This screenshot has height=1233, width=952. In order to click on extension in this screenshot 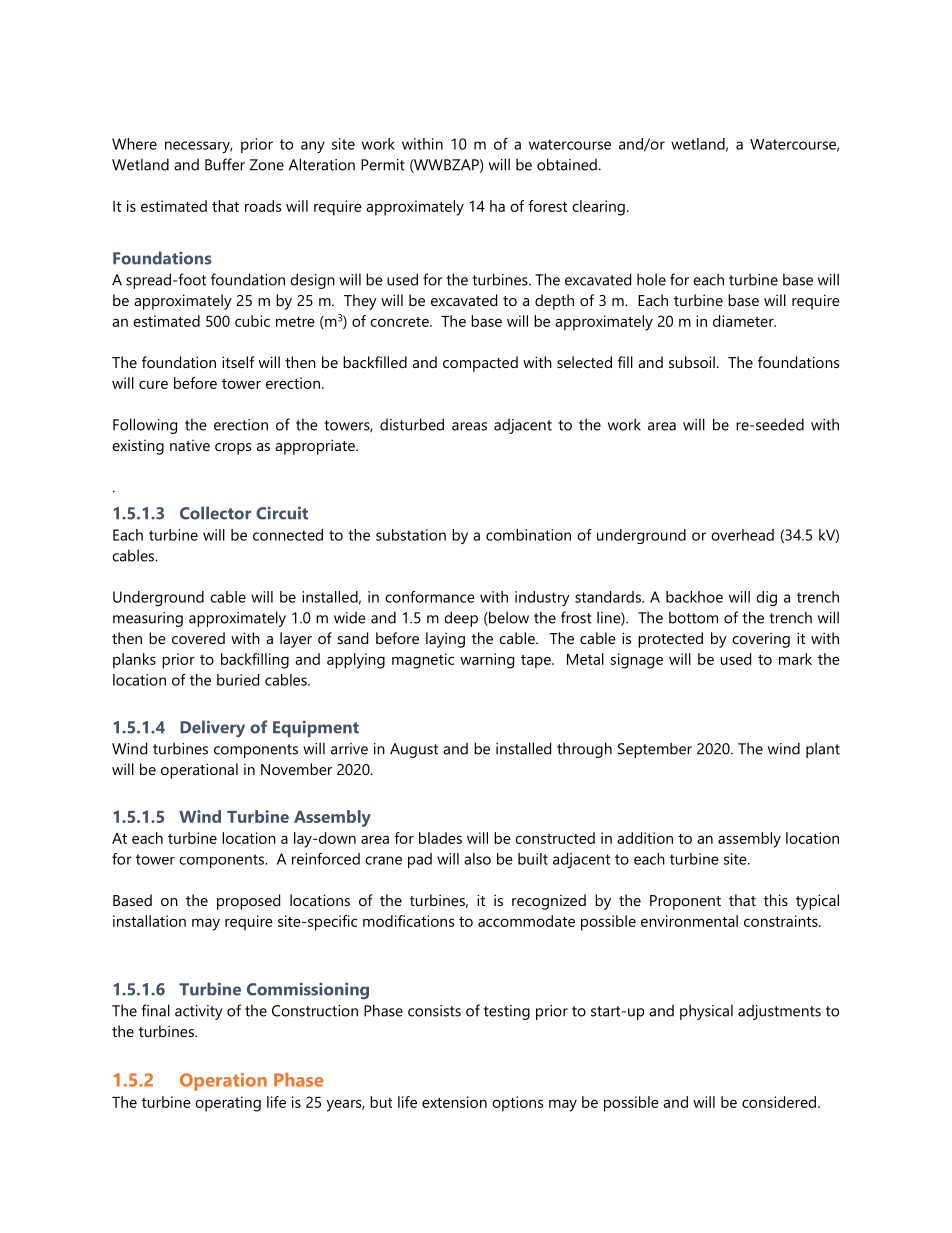, I will do `click(454, 1102)`.
